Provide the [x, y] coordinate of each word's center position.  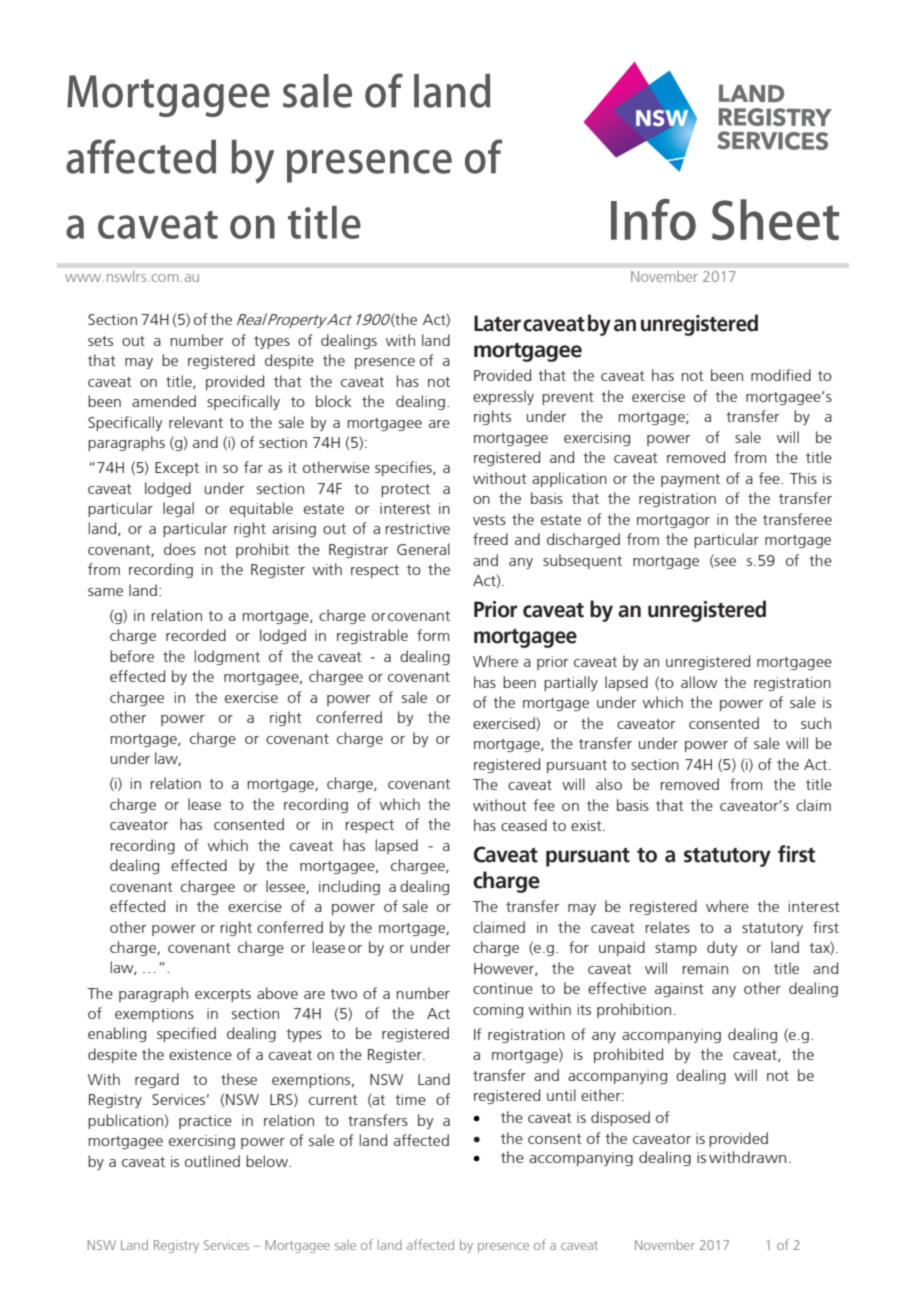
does [180, 549]
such [816, 723]
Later [497, 323]
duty [722, 948]
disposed [620, 1118]
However [505, 969]
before [132, 656]
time [410, 1099]
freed [490, 539]
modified [781, 375]
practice [205, 1122]
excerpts [223, 995]
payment [690, 480]
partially [571, 683]
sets [100, 341]
